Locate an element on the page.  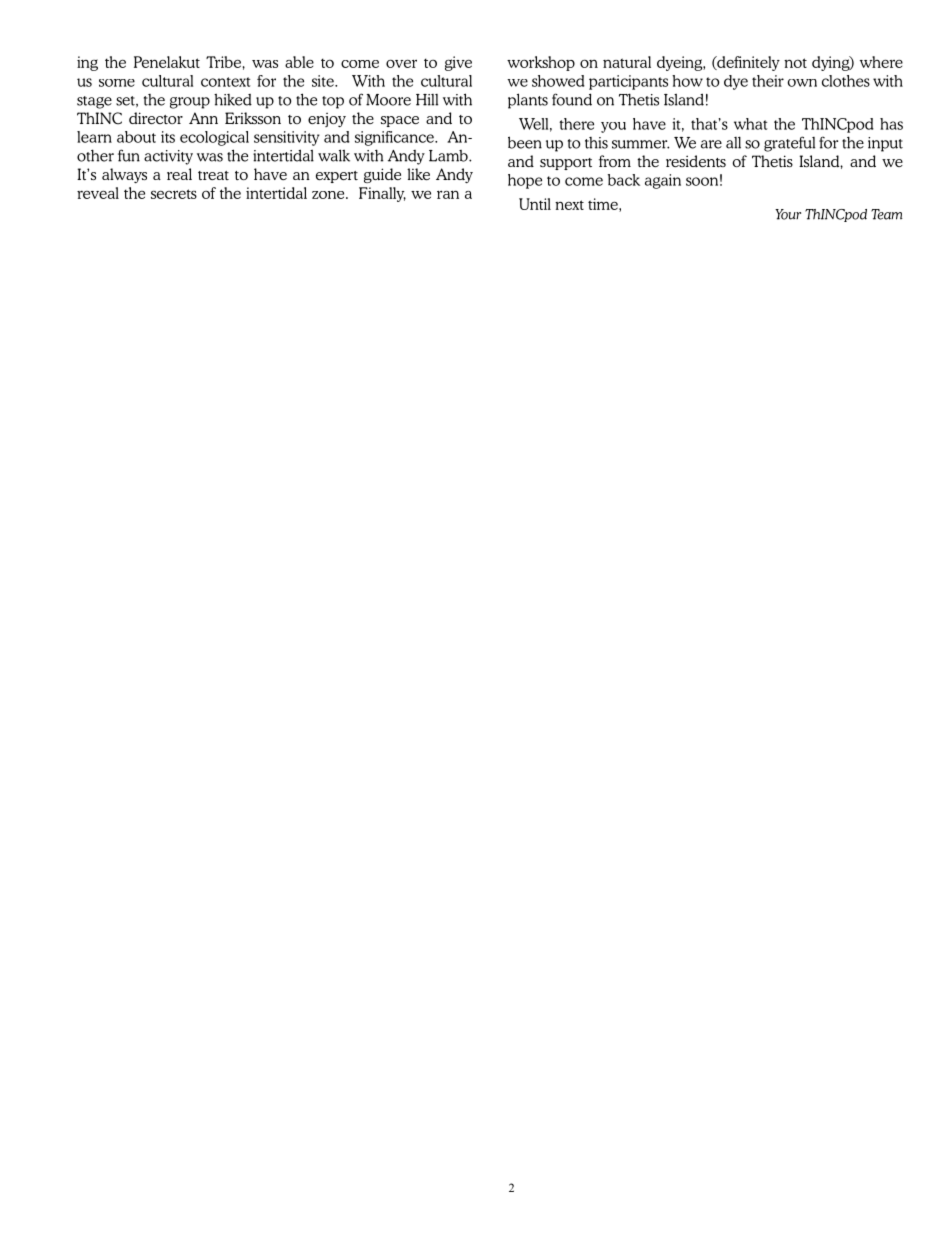
ecological is located at coordinates (214, 138).
